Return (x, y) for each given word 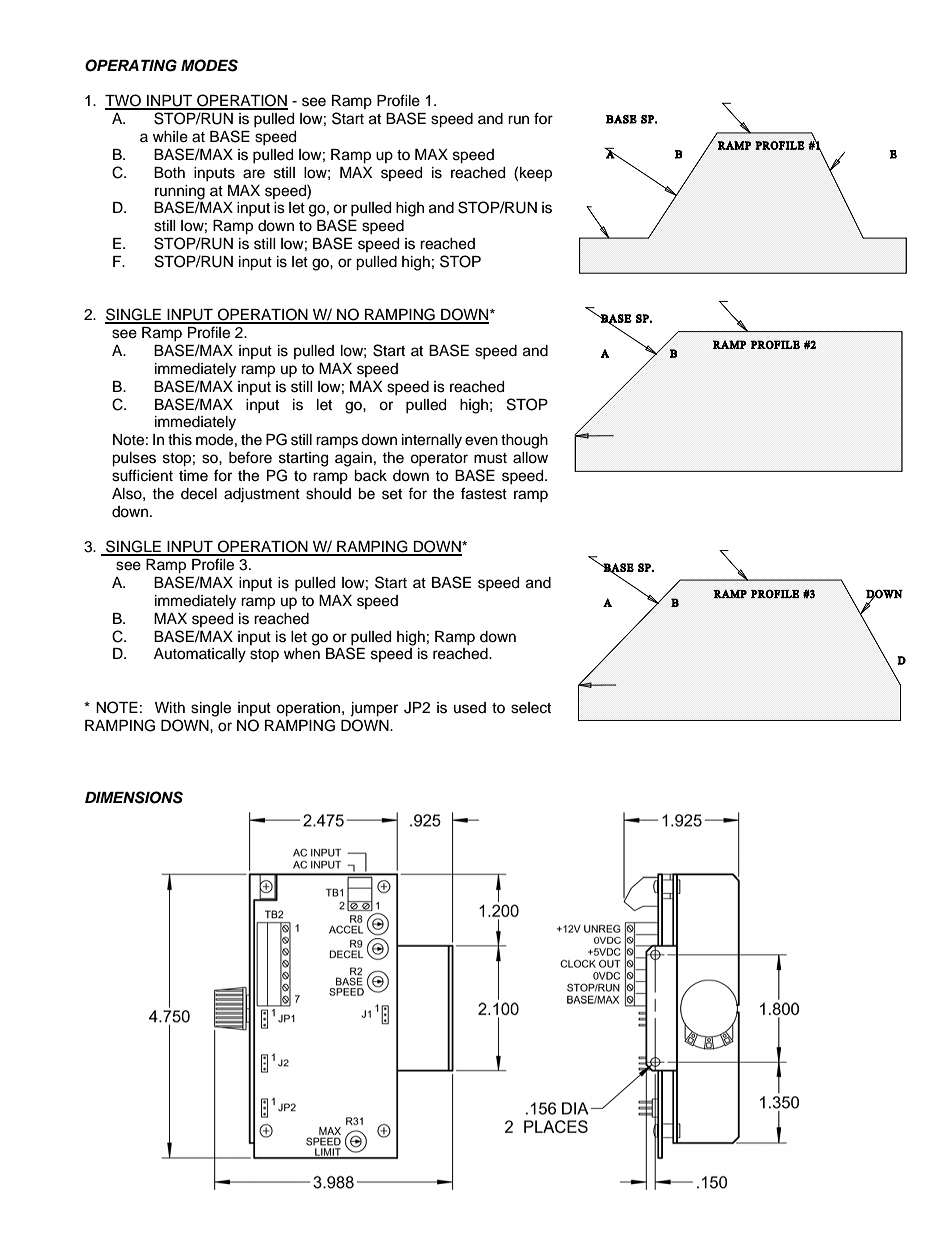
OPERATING (131, 65)
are (254, 174)
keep (536, 174)
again (353, 459)
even (481, 441)
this (180, 440)
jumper (374, 709)
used (470, 708)
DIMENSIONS (134, 797)
